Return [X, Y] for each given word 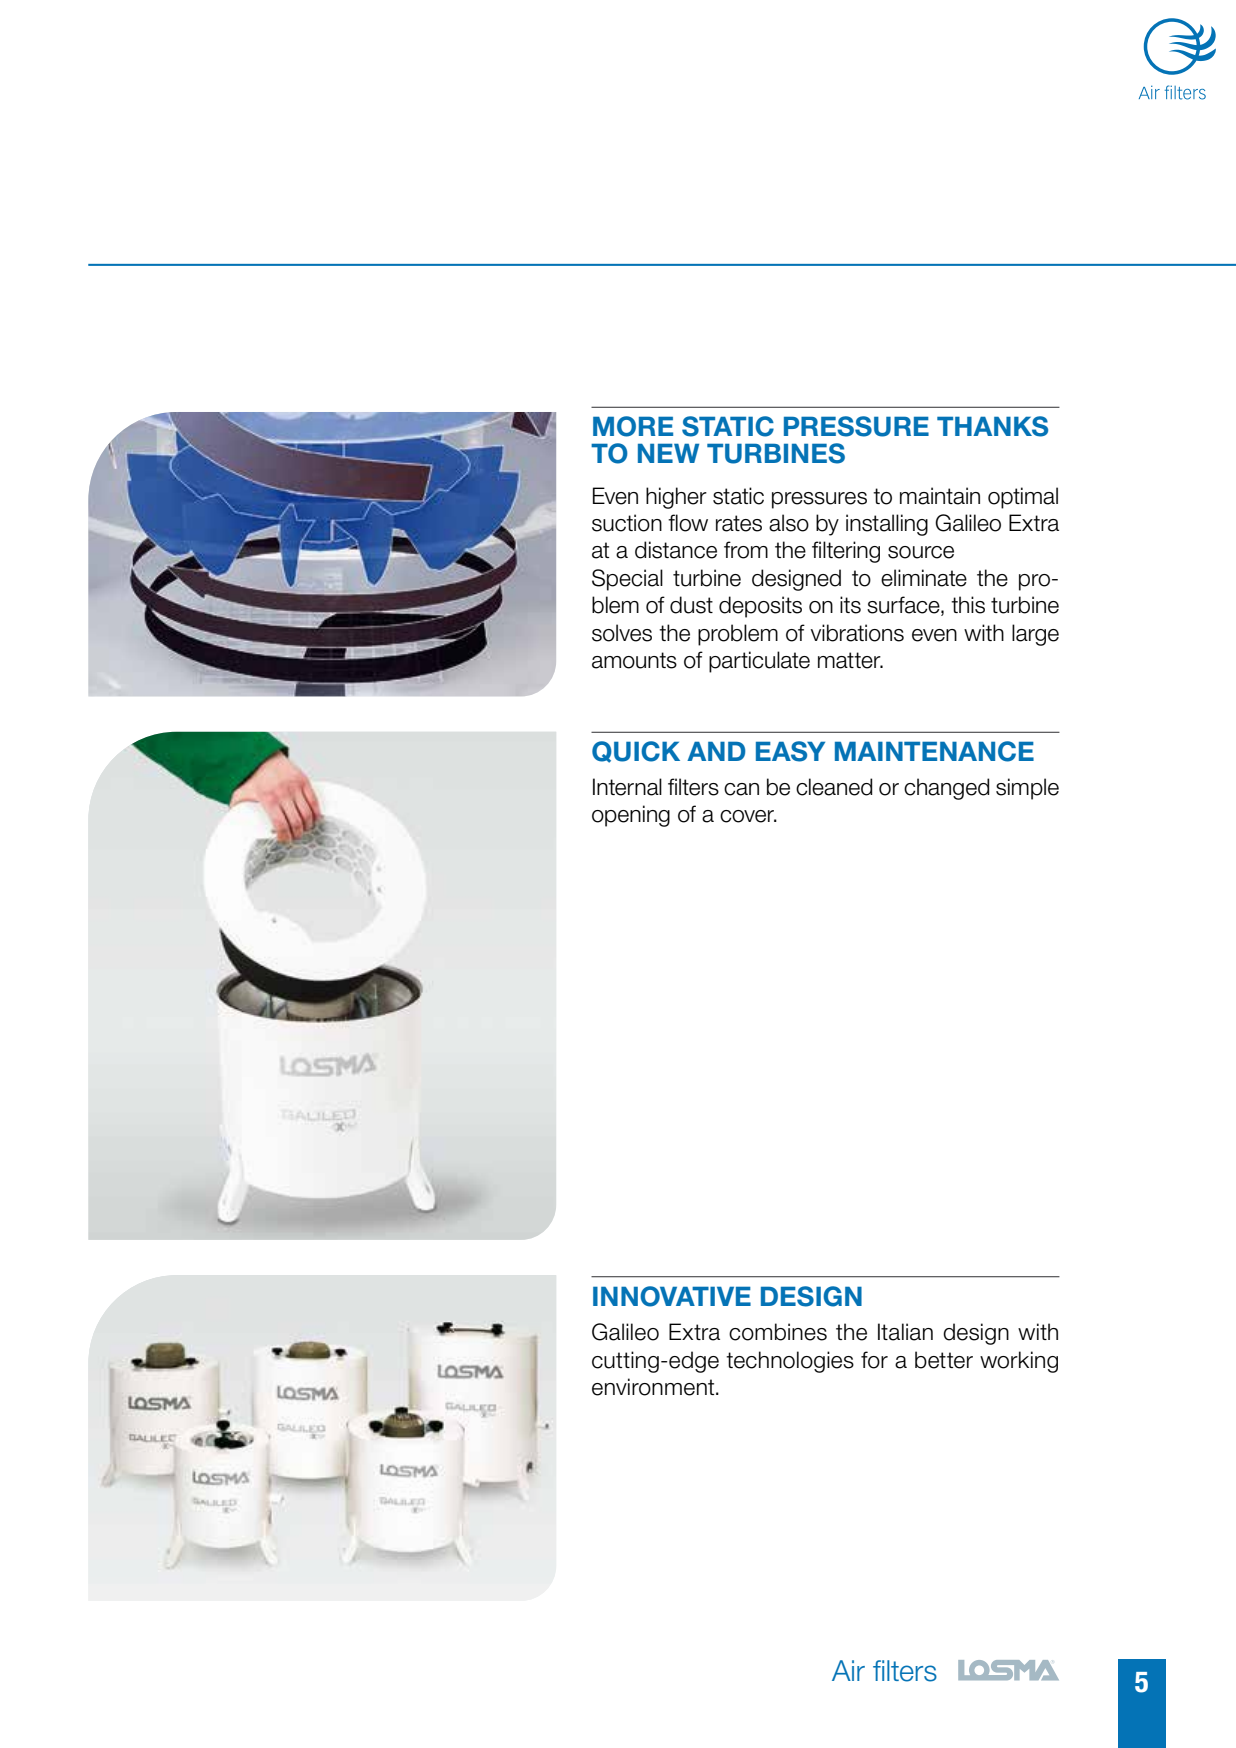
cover [748, 816]
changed [946, 789]
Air [848, 1670]
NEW [668, 453]
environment [654, 1387]
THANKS [992, 426]
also [789, 523]
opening [631, 816]
